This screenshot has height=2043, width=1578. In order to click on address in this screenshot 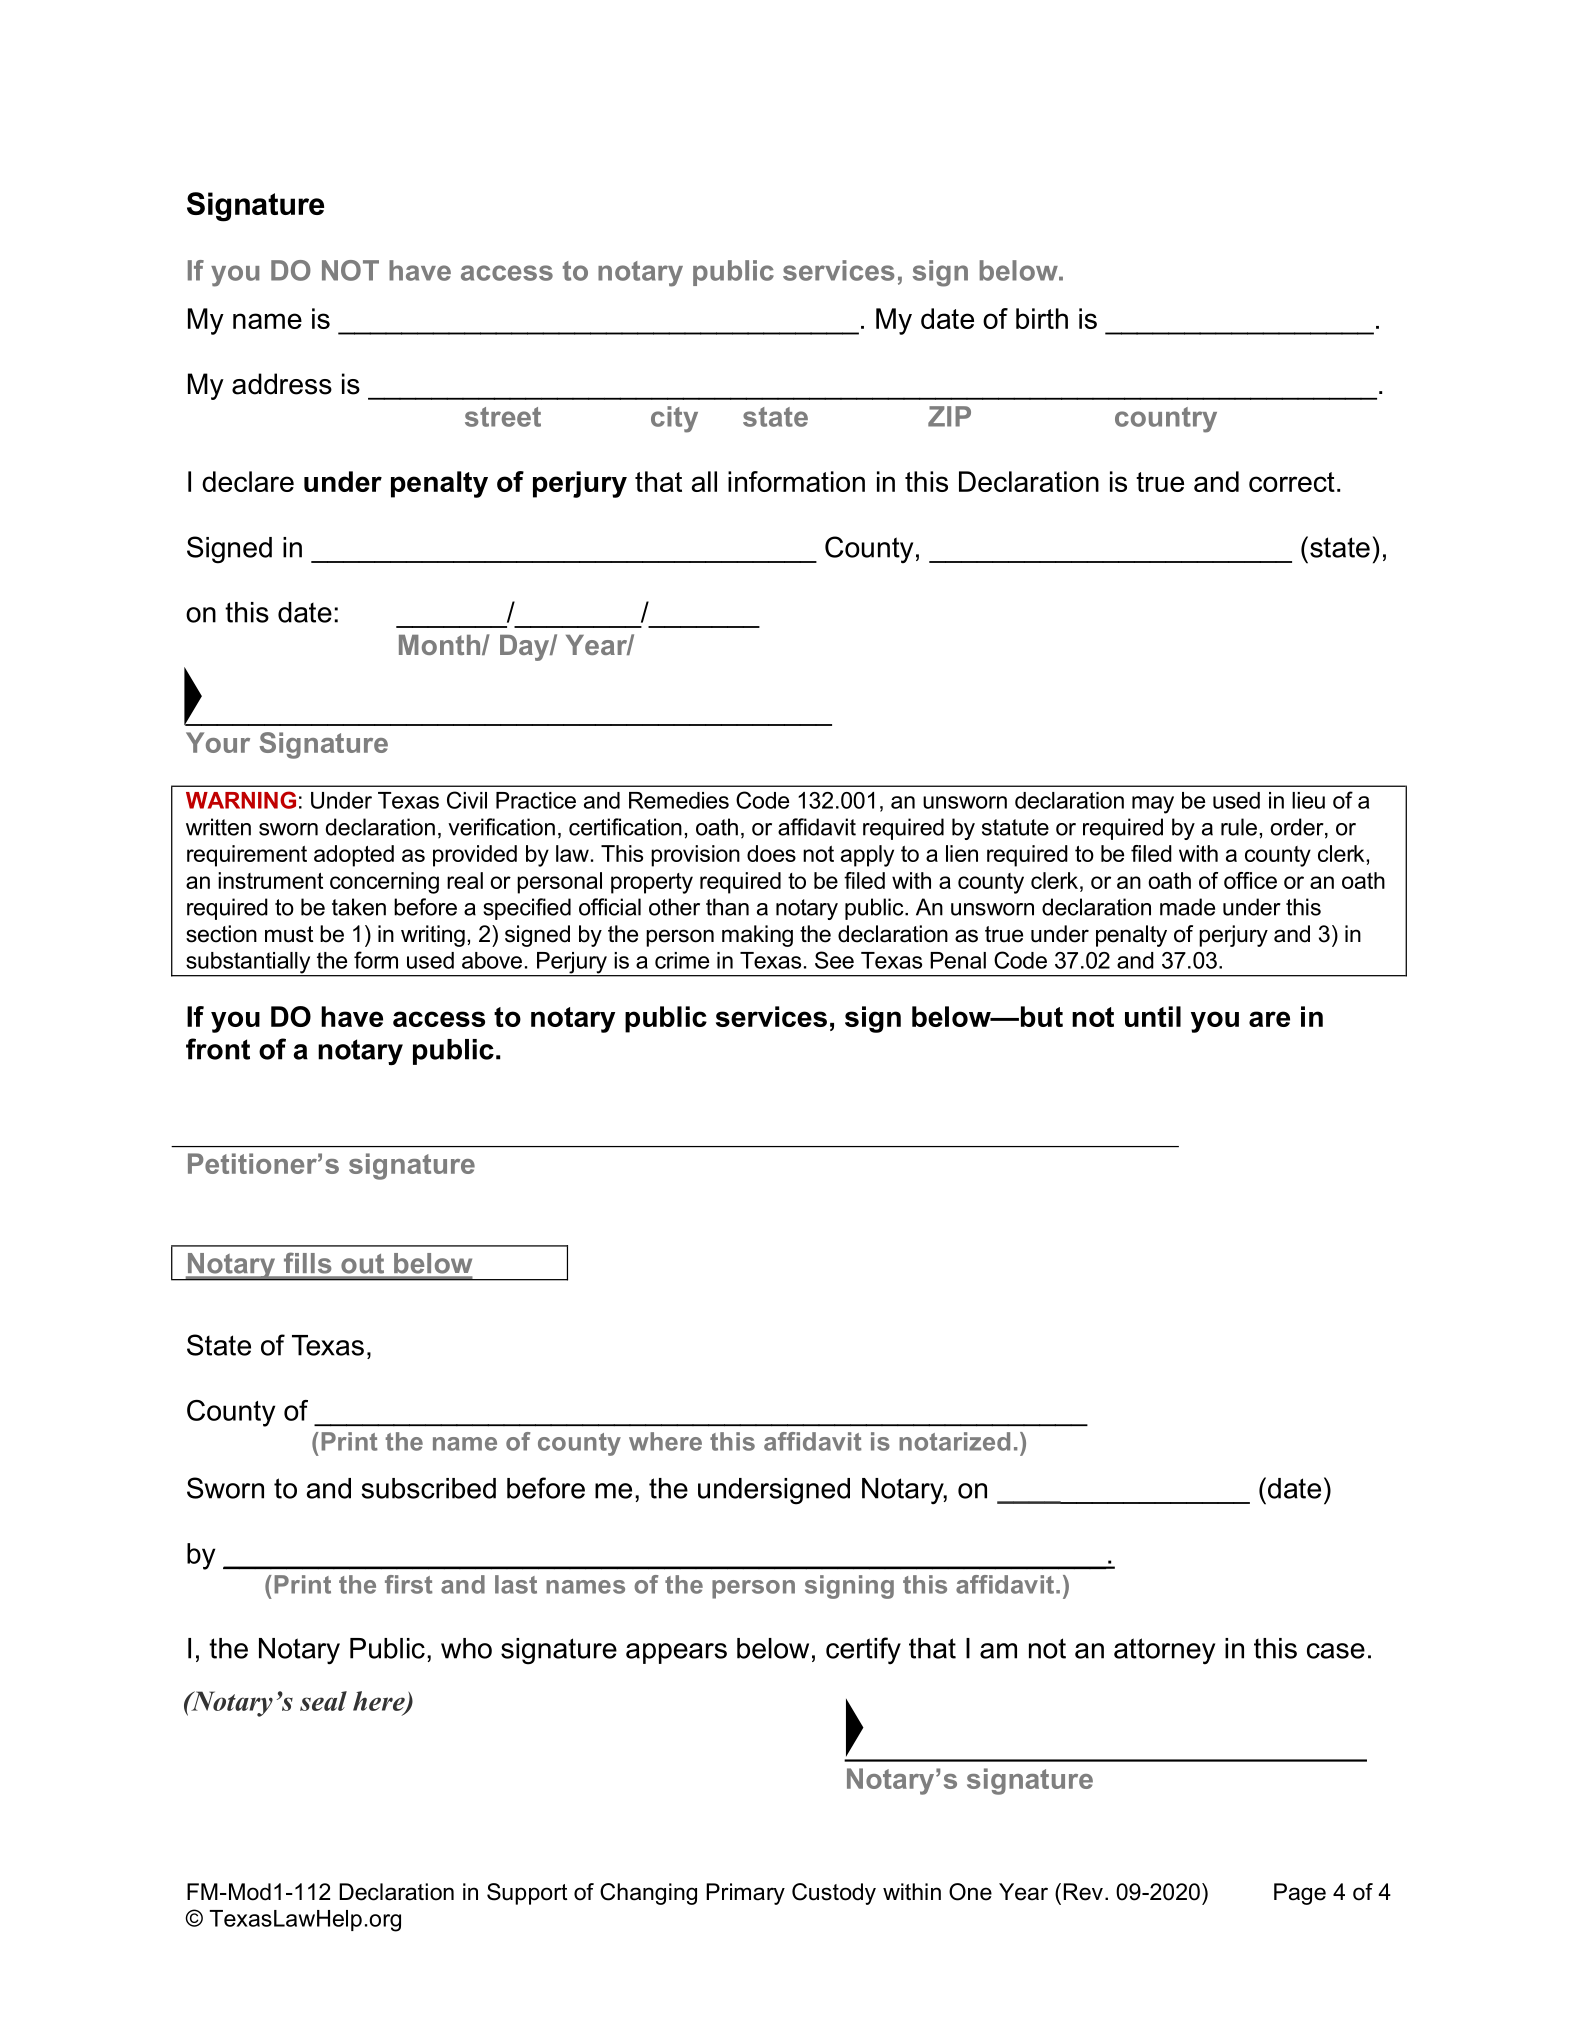, I will do `click(282, 384)`.
